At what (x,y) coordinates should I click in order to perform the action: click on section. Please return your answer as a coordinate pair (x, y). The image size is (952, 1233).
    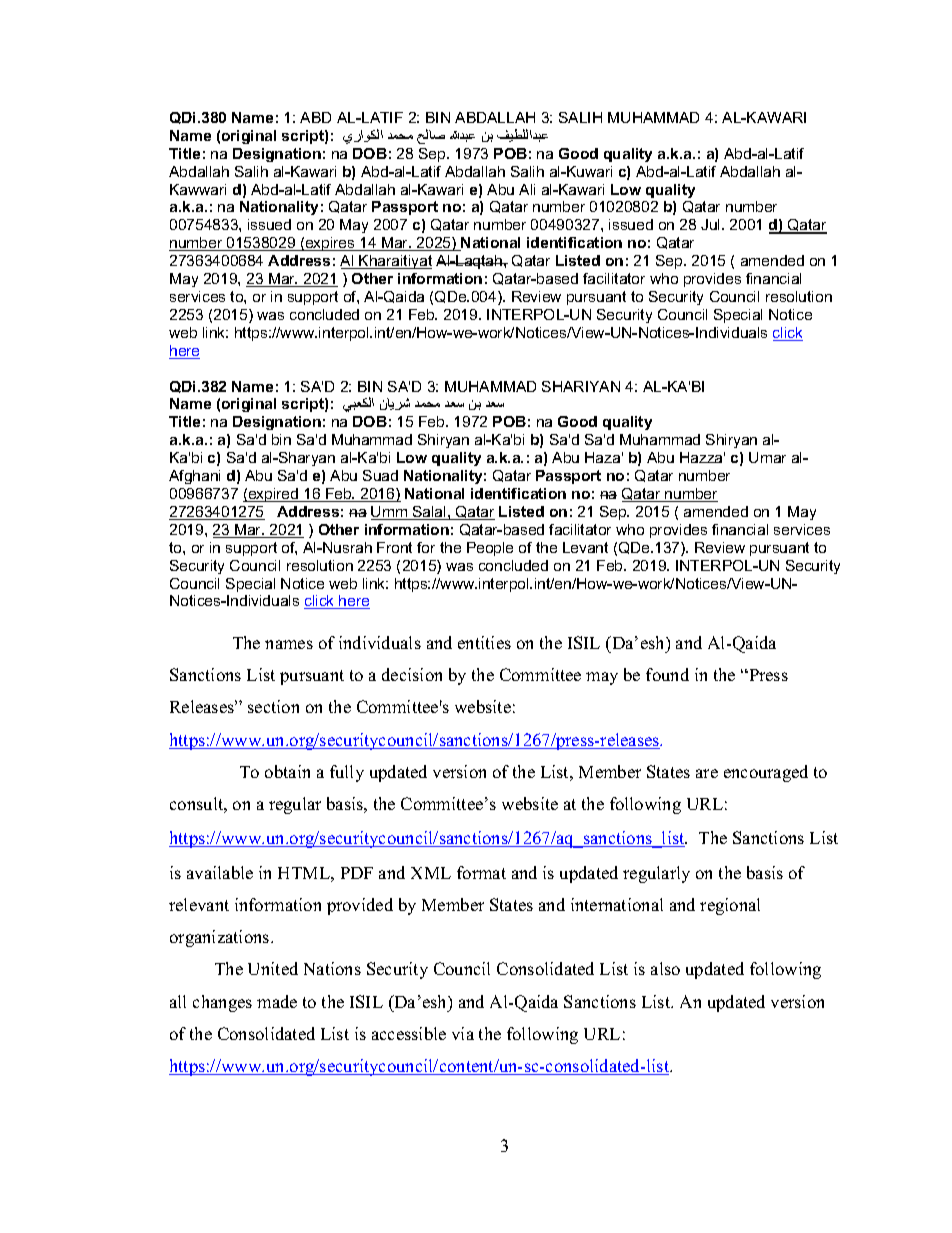
    Looking at the image, I should click on (273, 706).
